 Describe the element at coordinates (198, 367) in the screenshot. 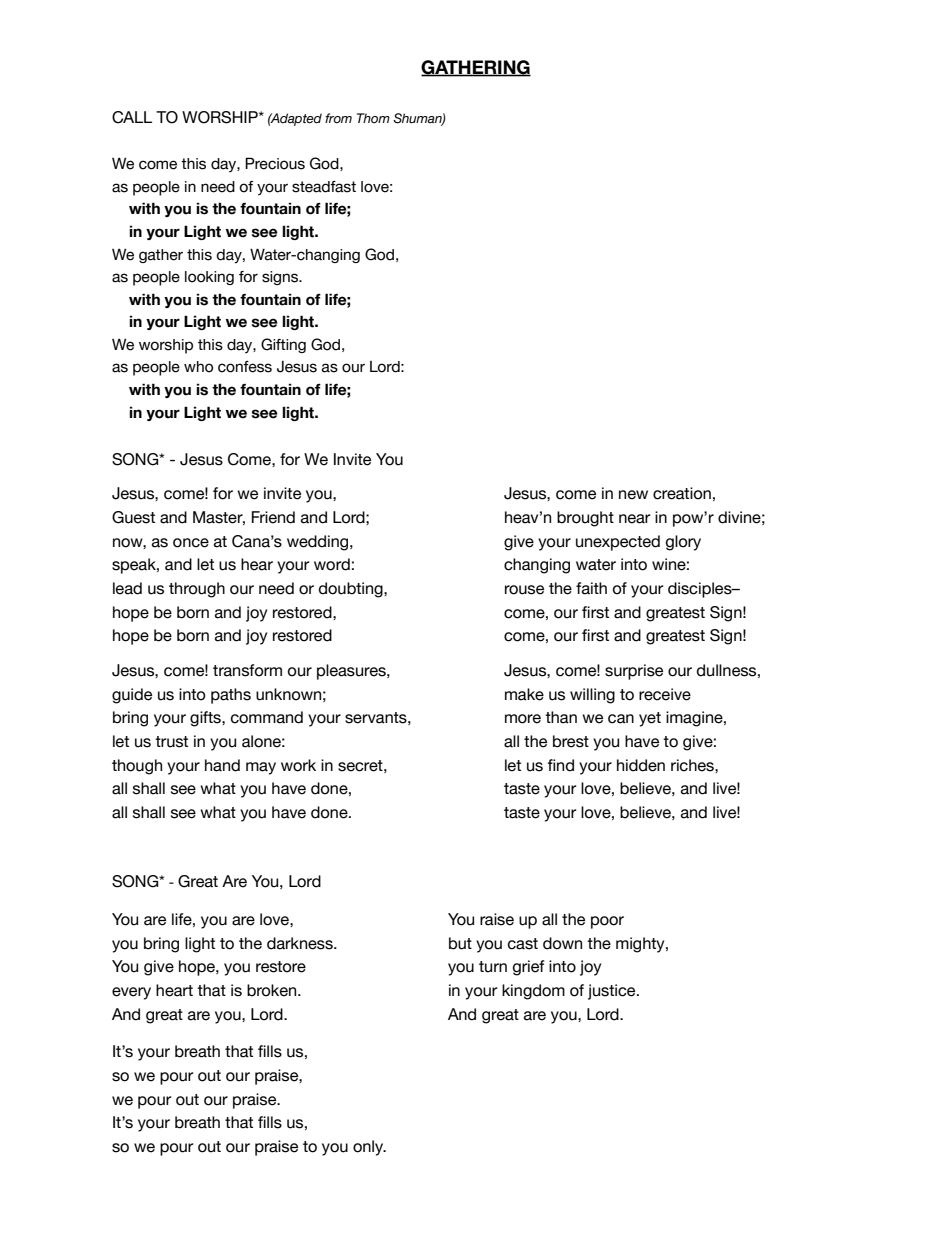

I see `who` at that location.
